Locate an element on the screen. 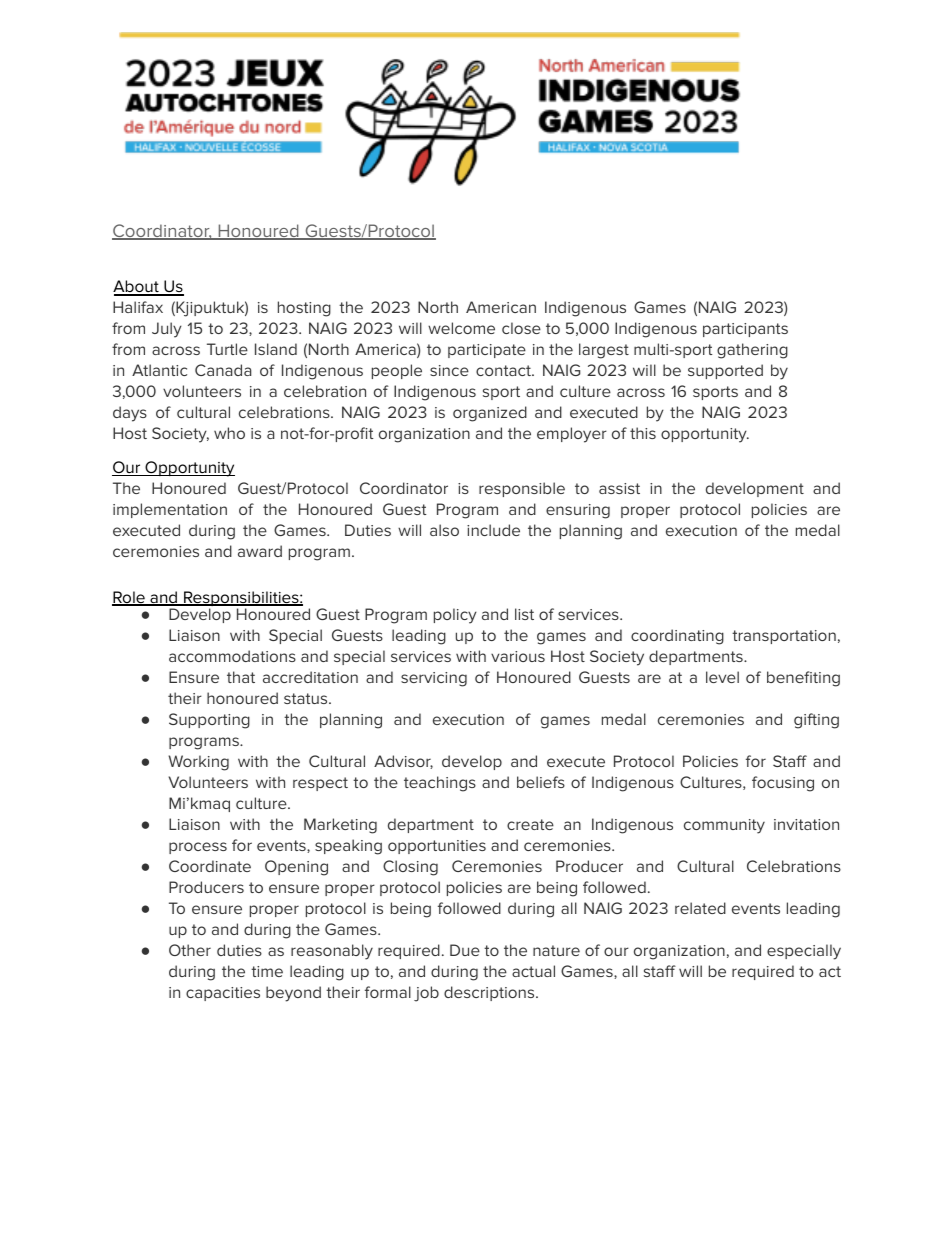 This screenshot has width=952, height=1233. responsible is located at coordinates (522, 489).
